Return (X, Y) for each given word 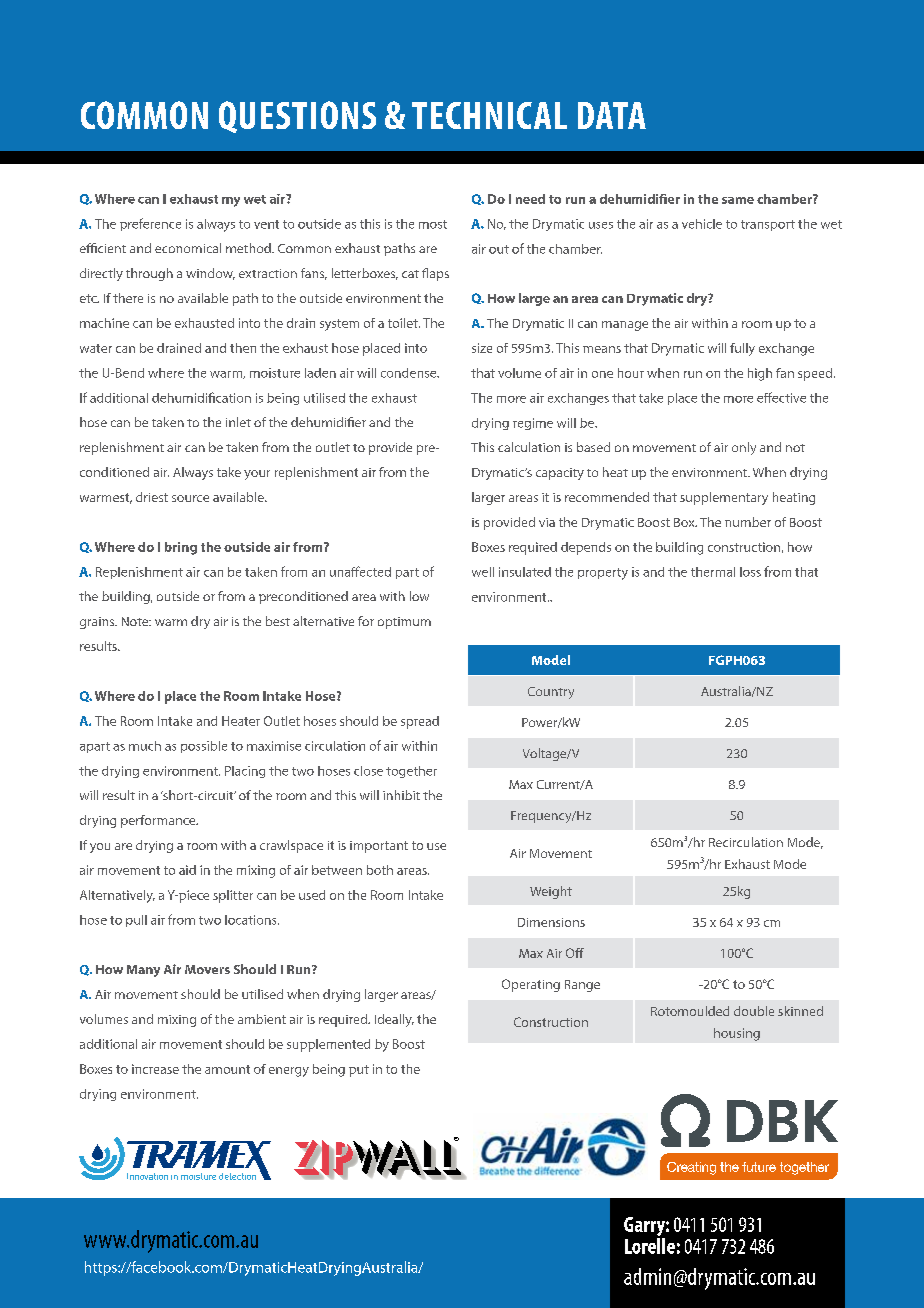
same (738, 200)
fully (742, 349)
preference (150, 224)
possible (204, 747)
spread (420, 722)
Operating (531, 985)
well (483, 572)
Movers (207, 969)
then (243, 348)
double (754, 1011)
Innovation (147, 1176)
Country (551, 693)
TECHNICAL (489, 115)
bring (181, 548)
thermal (713, 572)
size (482, 348)
